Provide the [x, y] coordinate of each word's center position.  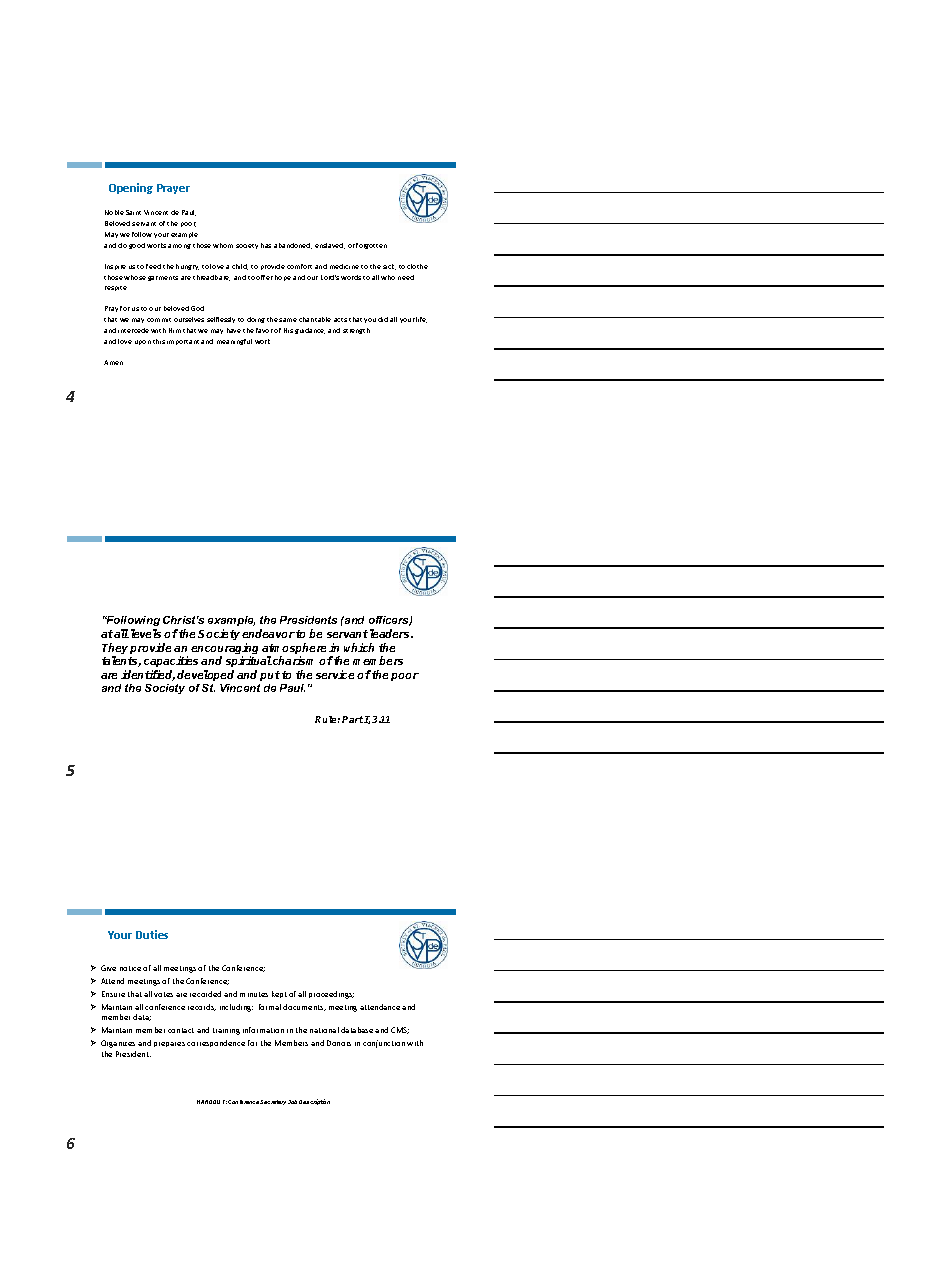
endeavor [268, 633]
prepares [169, 1044]
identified [148, 675]
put [270, 676]
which [359, 647]
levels [146, 633]
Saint [133, 212]
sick [389, 267]
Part [352, 719]
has [266, 245]
